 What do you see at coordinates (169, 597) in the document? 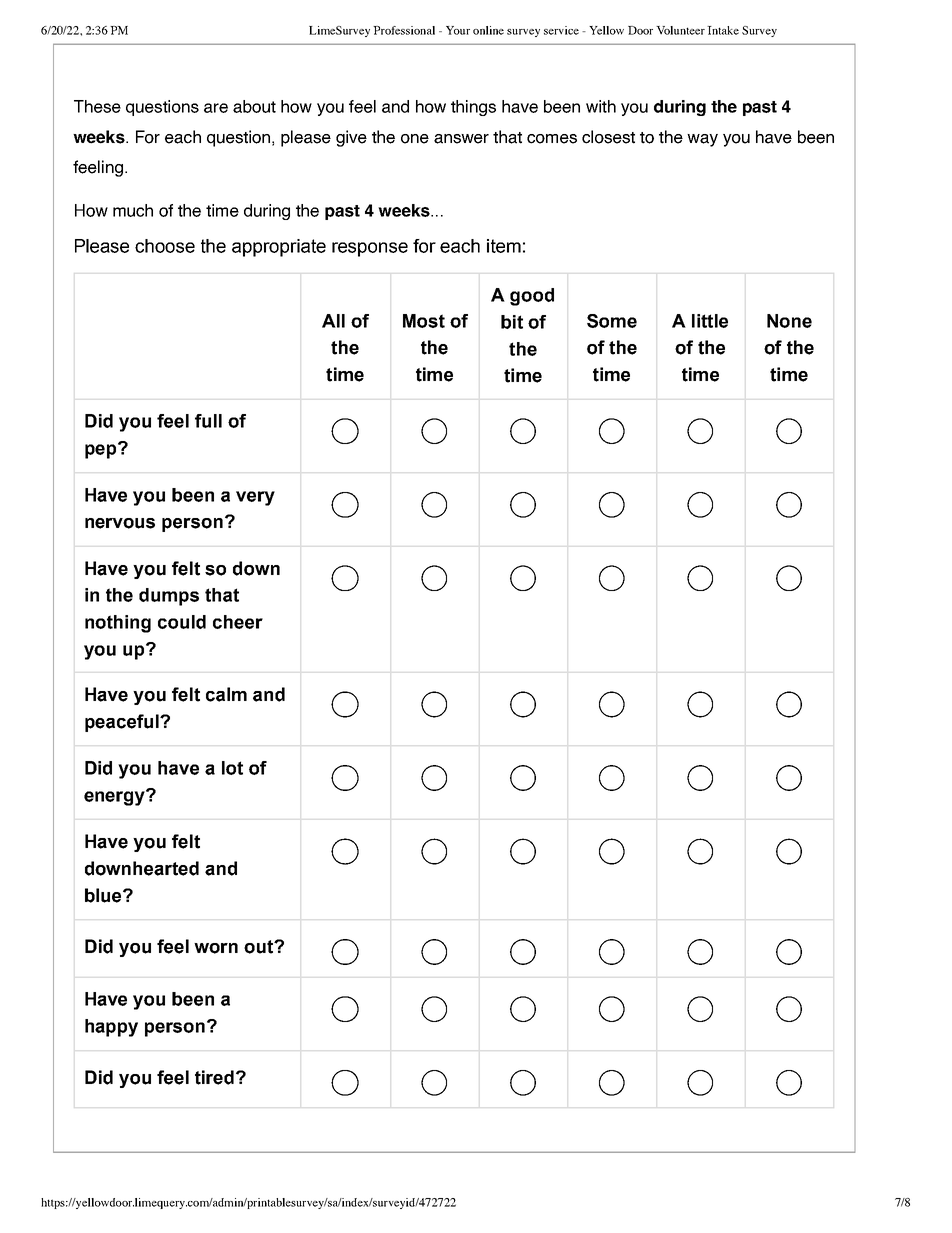
I see `dumps` at bounding box center [169, 597].
